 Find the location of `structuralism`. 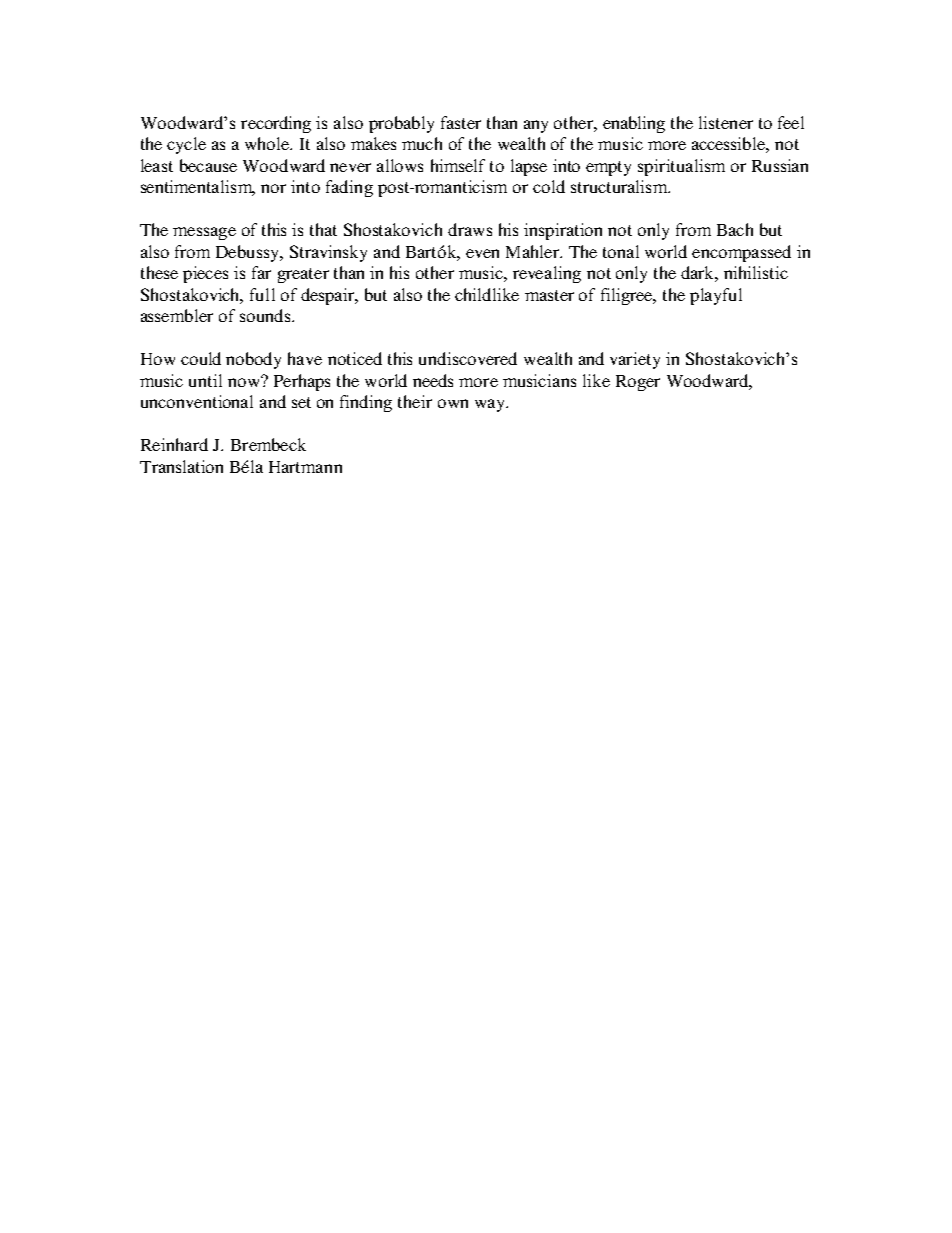

structuralism is located at coordinates (620, 186).
